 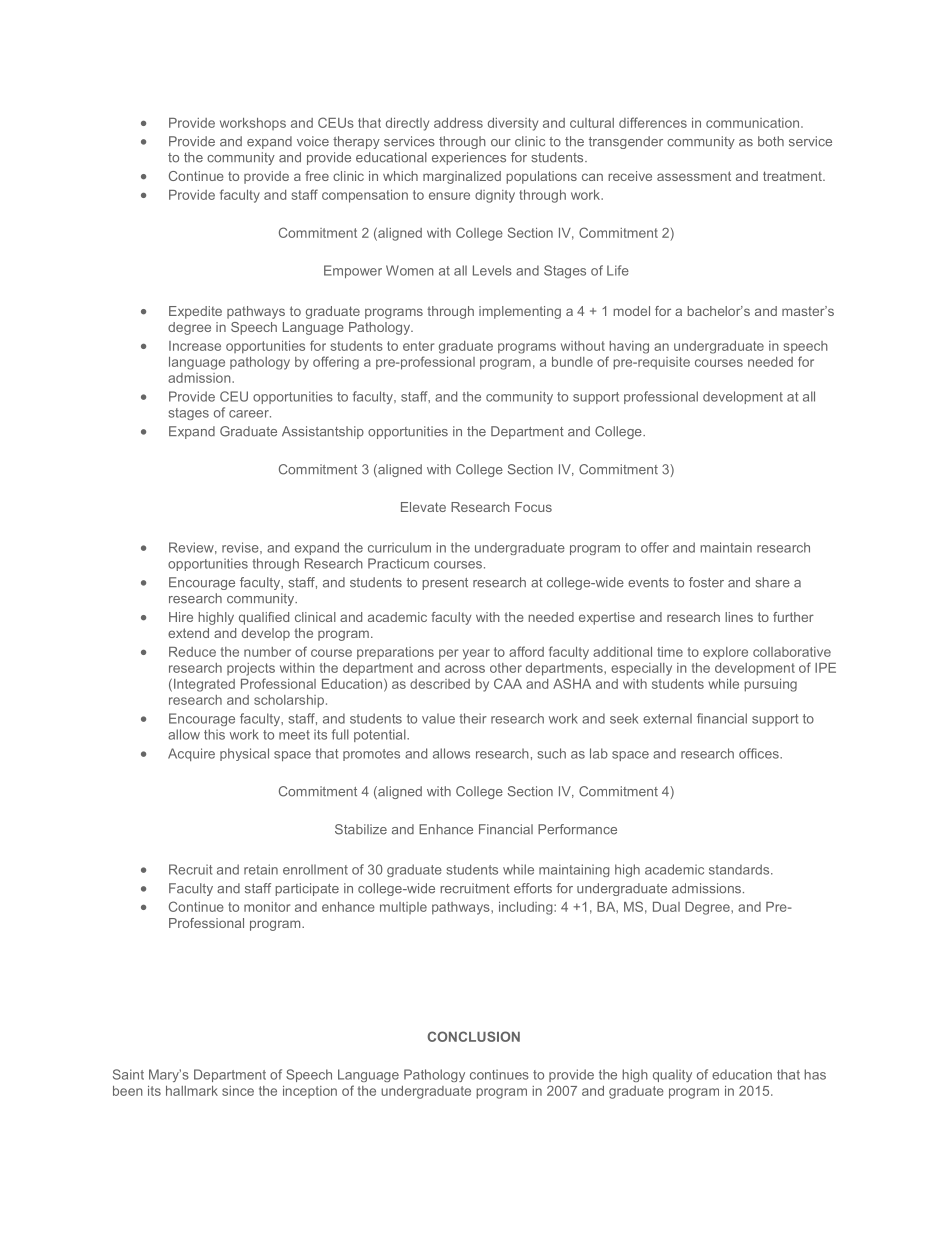 What do you see at coordinates (445, 584) in the screenshot?
I see `present` at bounding box center [445, 584].
